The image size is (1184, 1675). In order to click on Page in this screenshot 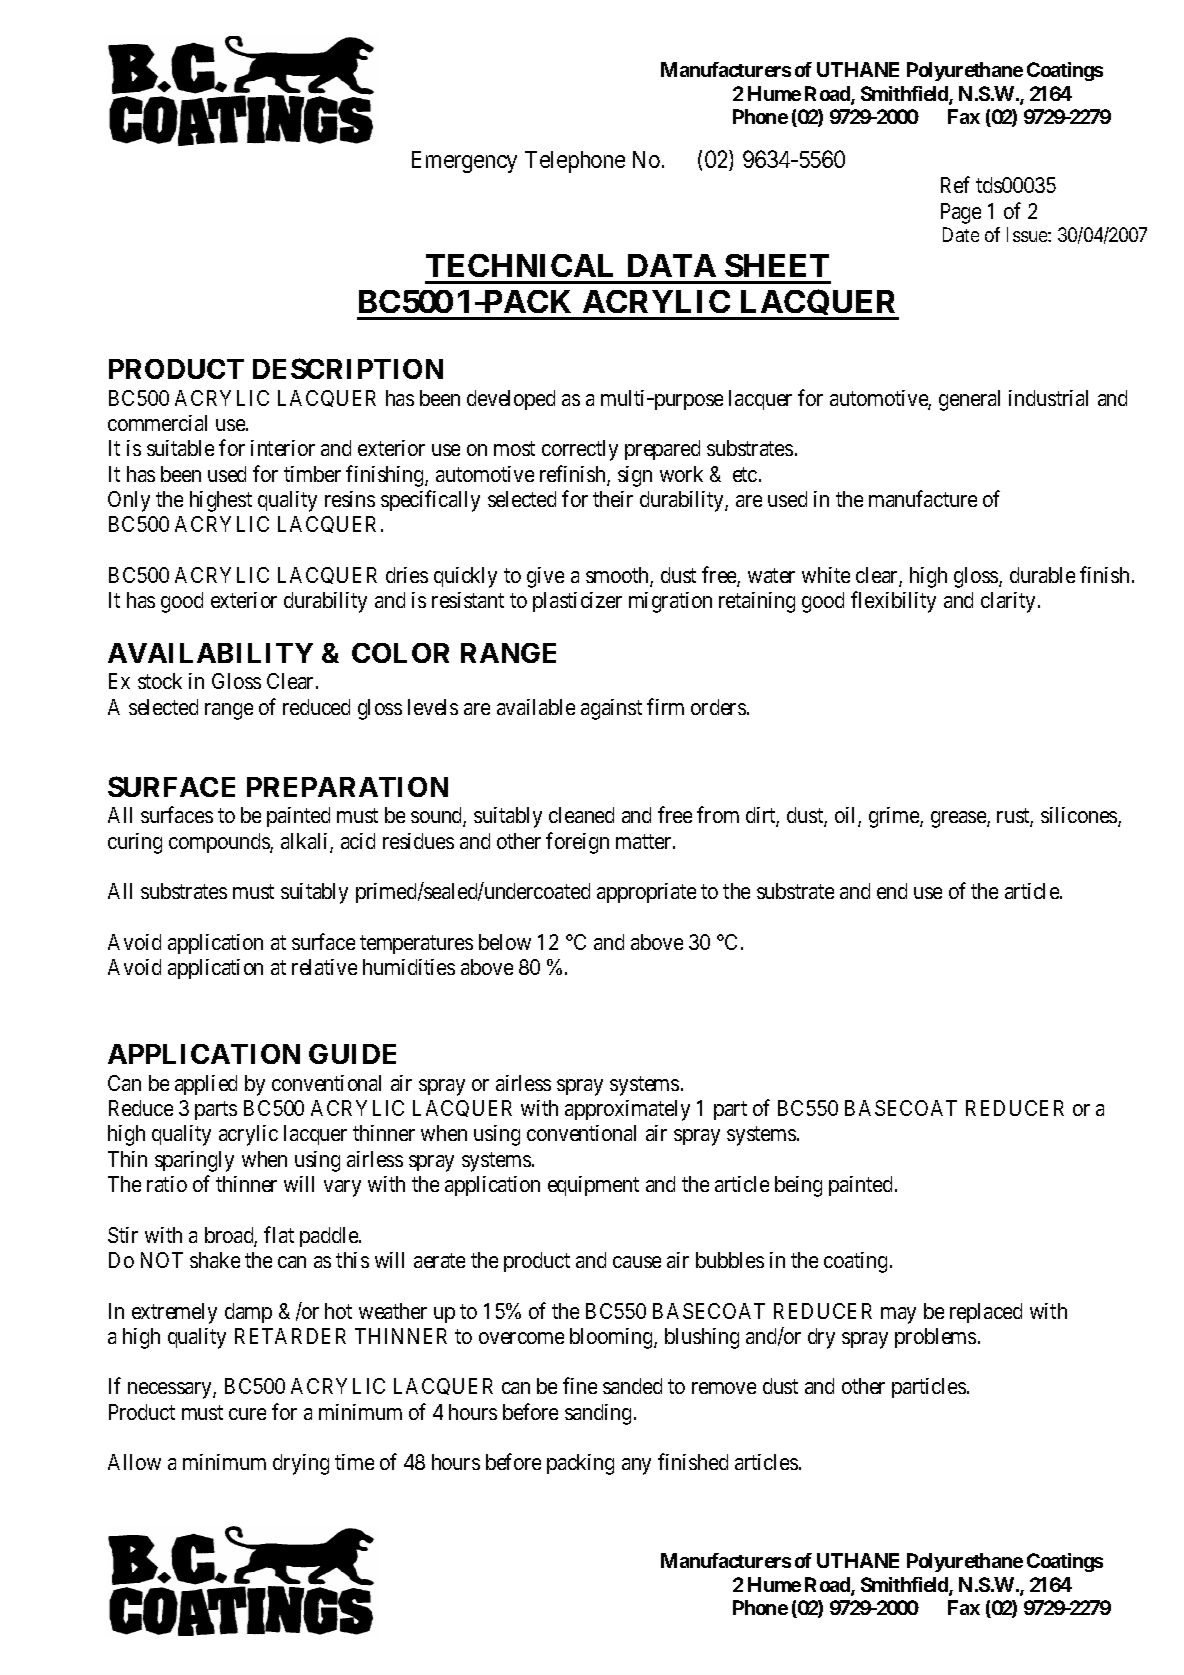, I will do `click(961, 213)`.
